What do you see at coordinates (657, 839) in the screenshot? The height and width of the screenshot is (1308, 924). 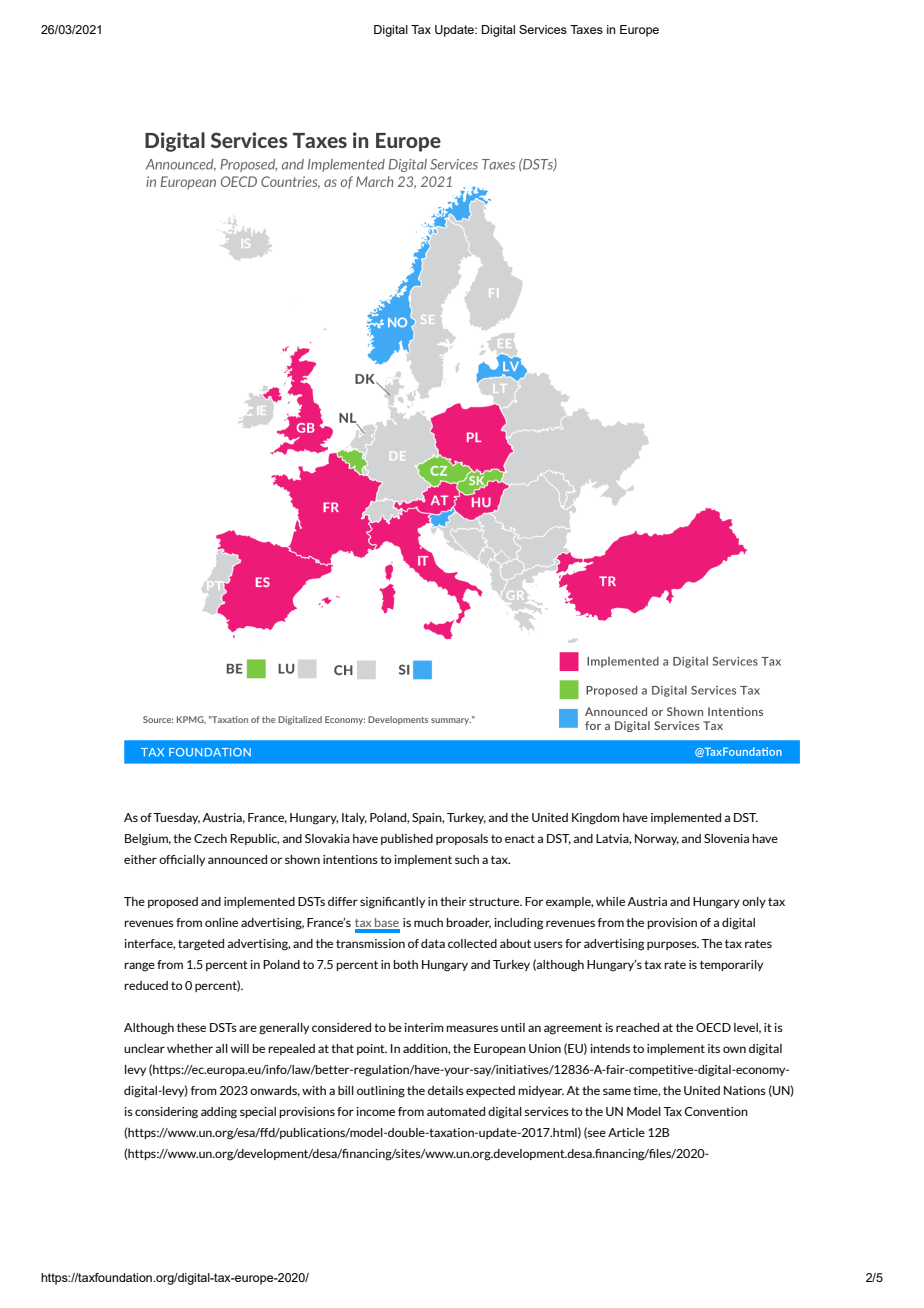 I see `Norway` at bounding box center [657, 839].
